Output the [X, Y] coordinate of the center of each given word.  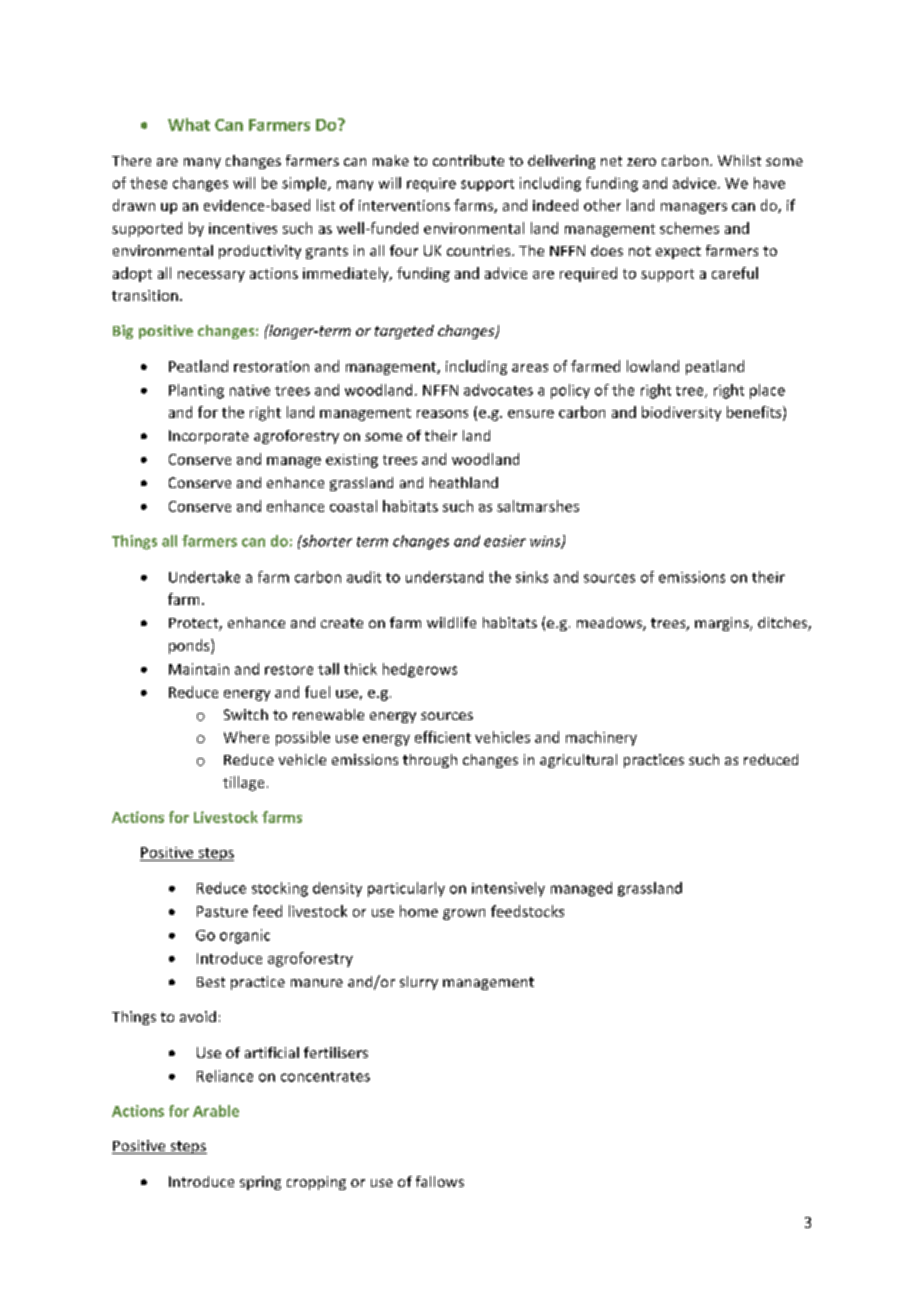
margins [723, 624]
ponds [190, 646]
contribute [468, 160]
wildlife [451, 622]
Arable [216, 1111]
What [189, 124]
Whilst [739, 160]
